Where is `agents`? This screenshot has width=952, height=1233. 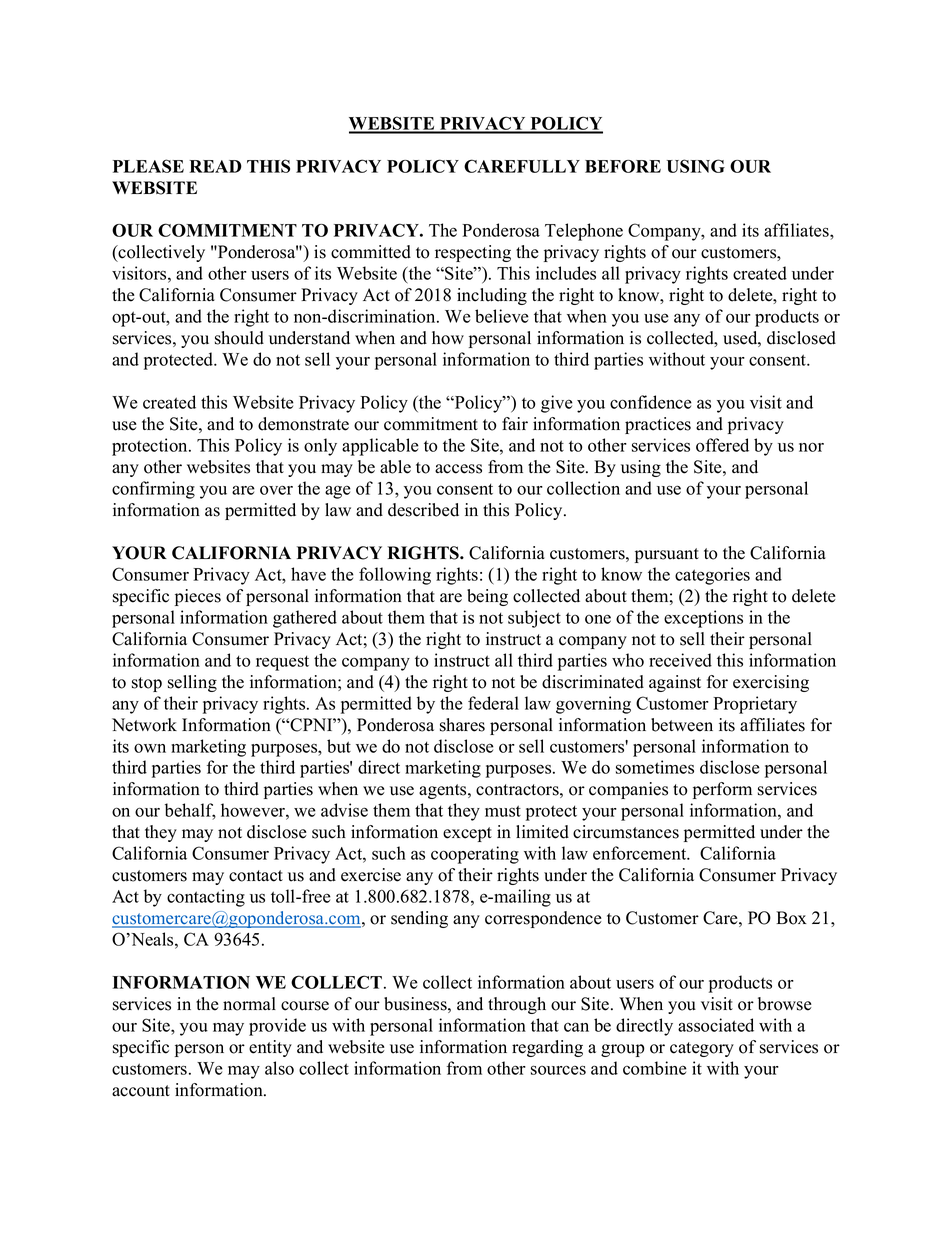 agents is located at coordinates (444, 791).
